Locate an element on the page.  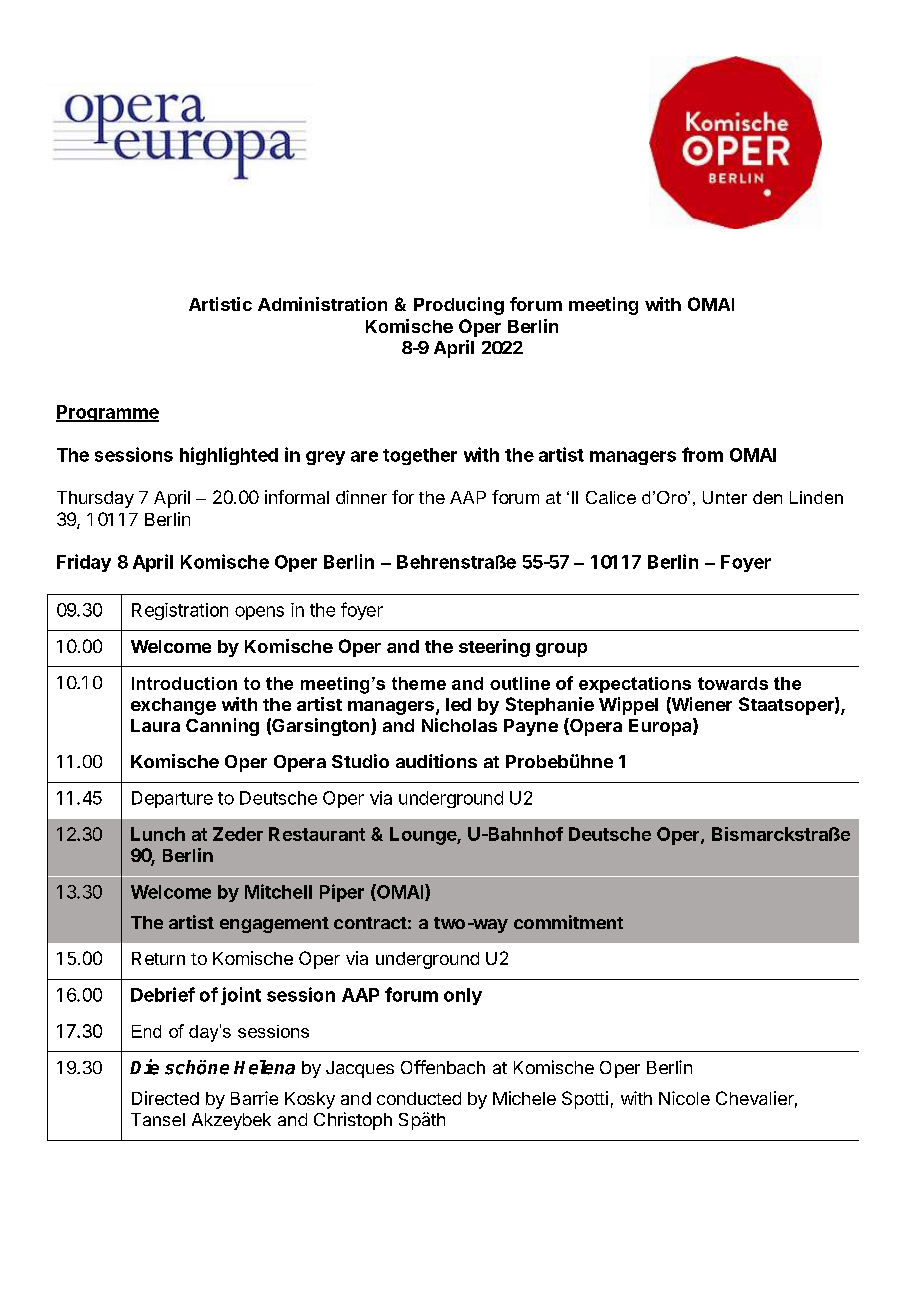
conducted is located at coordinates (419, 1098).
